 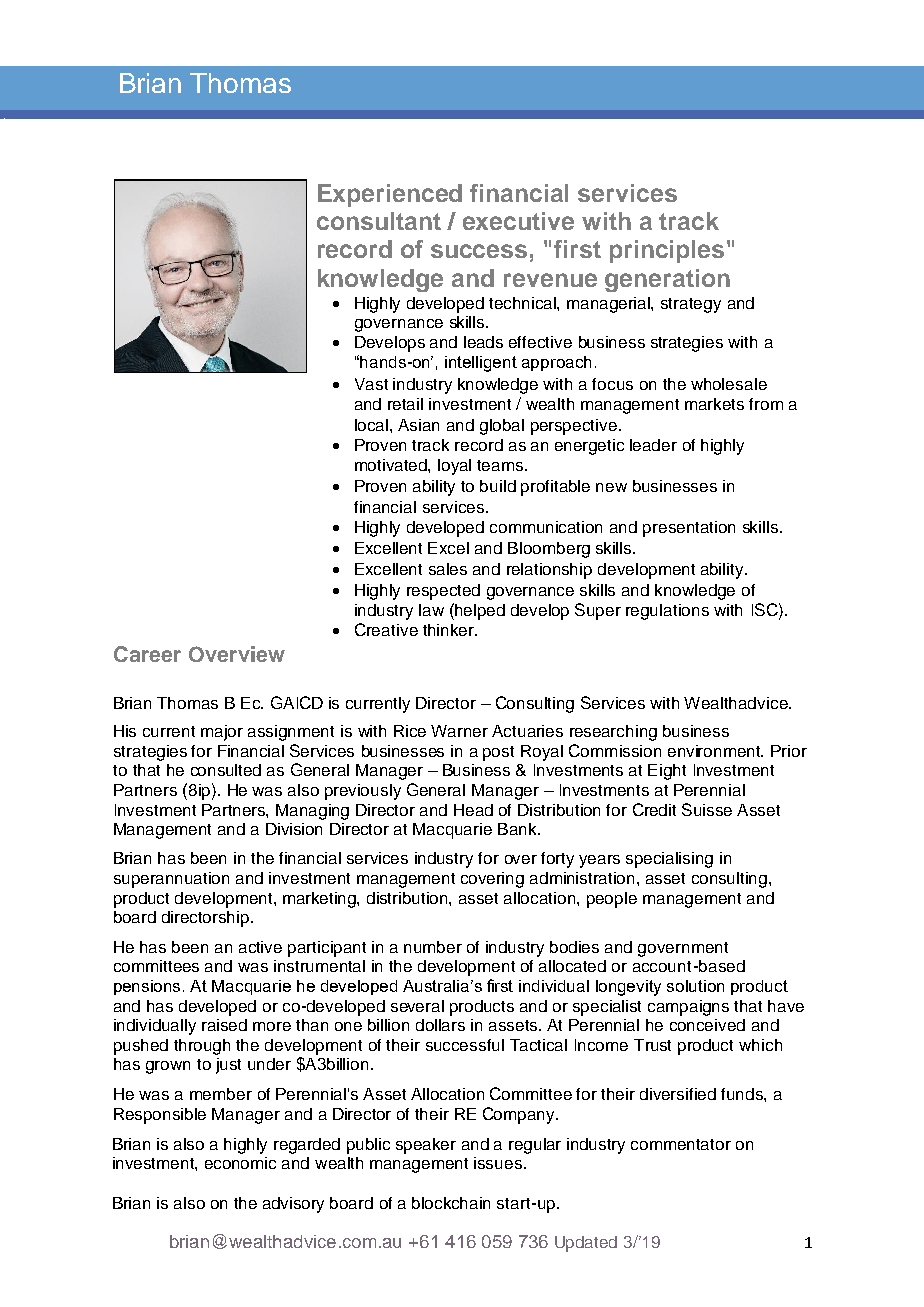 I want to click on major, so click(x=222, y=733).
